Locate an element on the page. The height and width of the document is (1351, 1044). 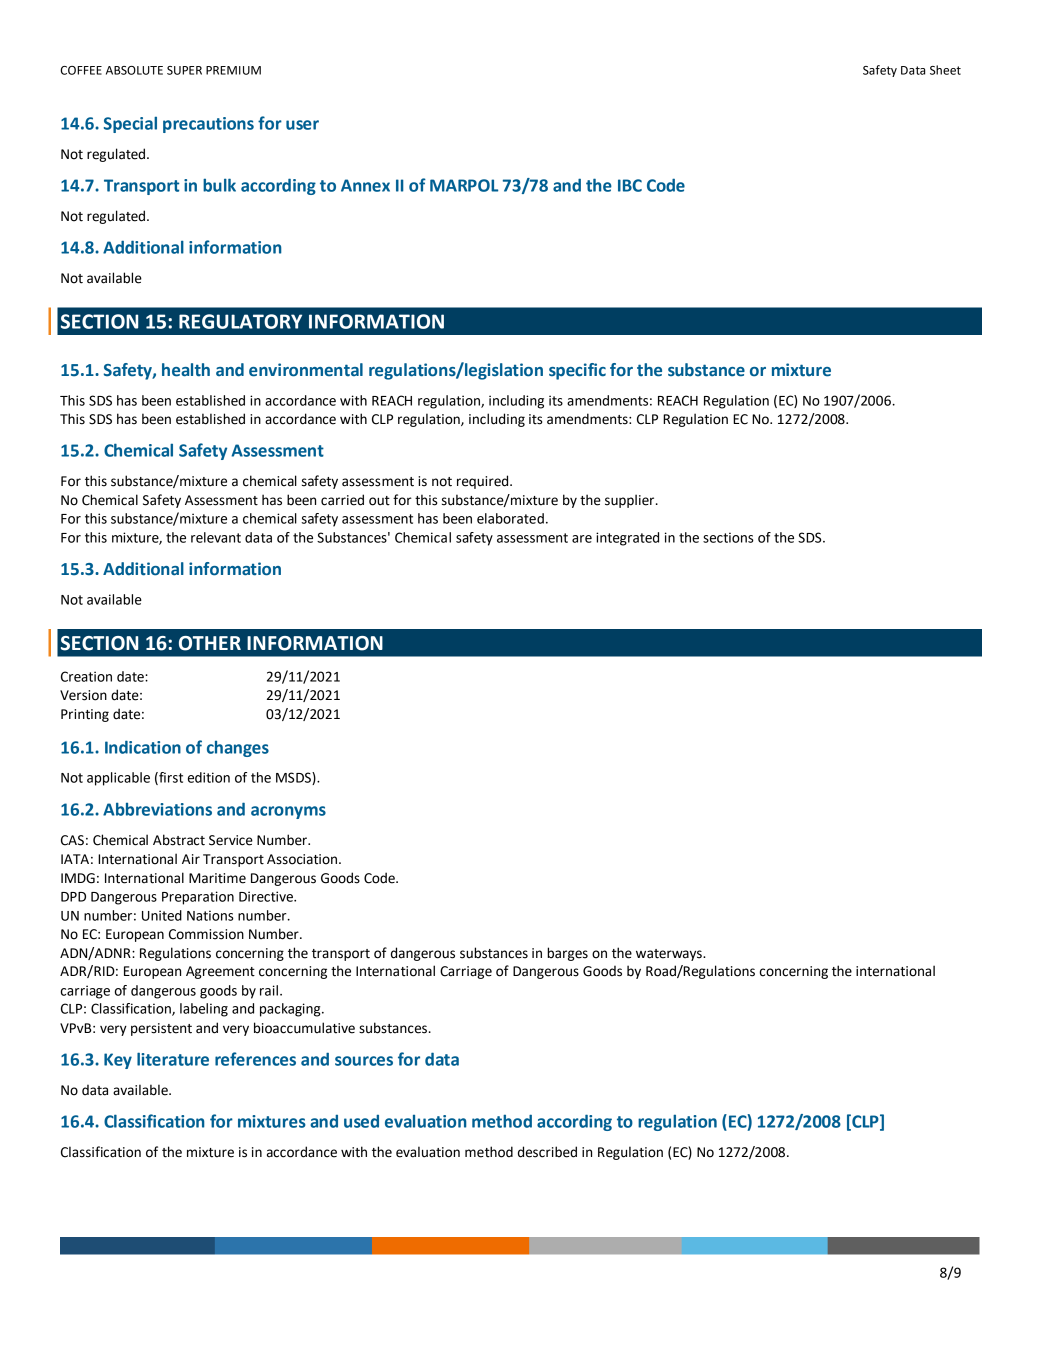
Sheet is located at coordinates (945, 70).
